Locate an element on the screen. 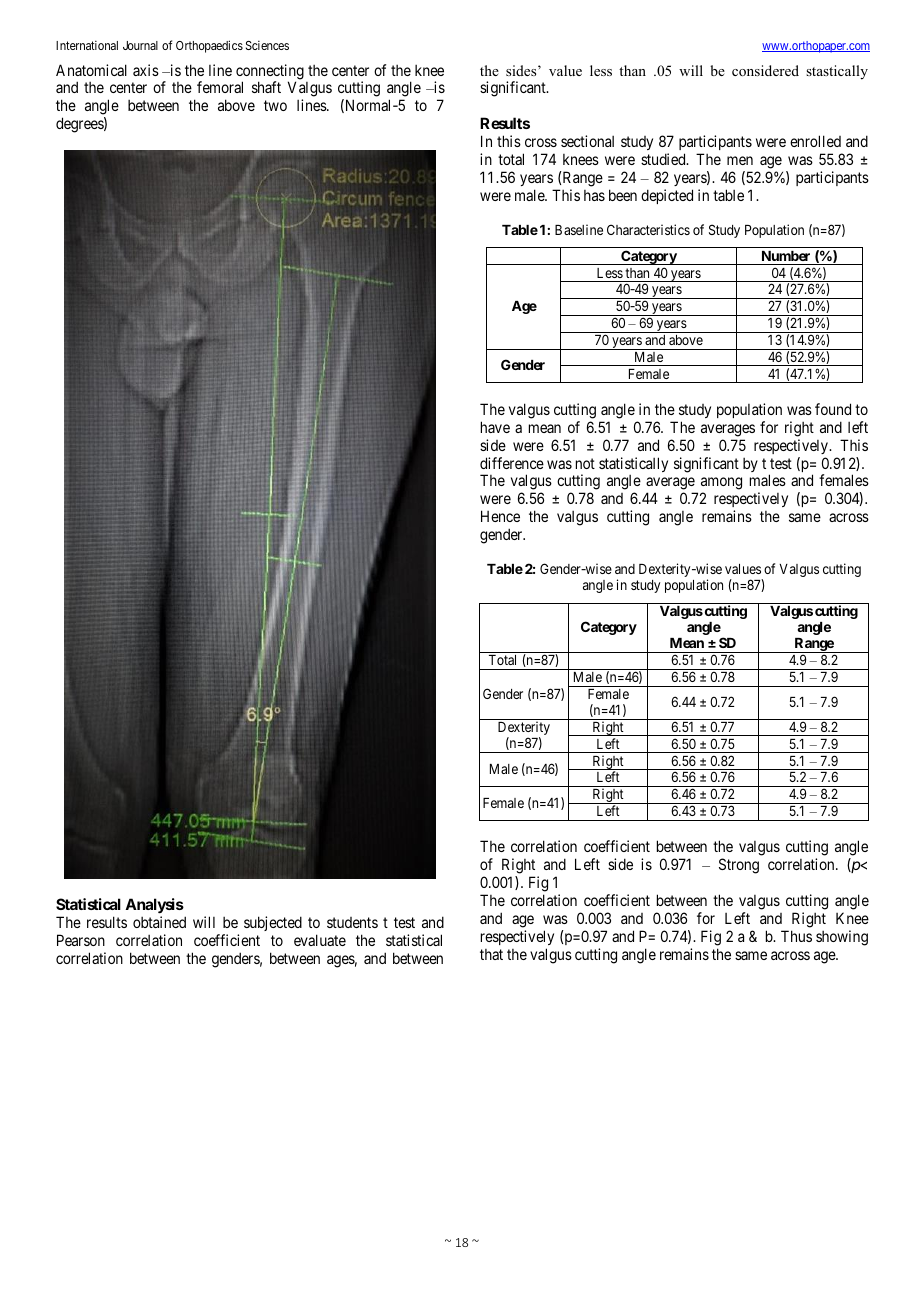 This screenshot has height=1308, width=924. among is located at coordinates (721, 485).
